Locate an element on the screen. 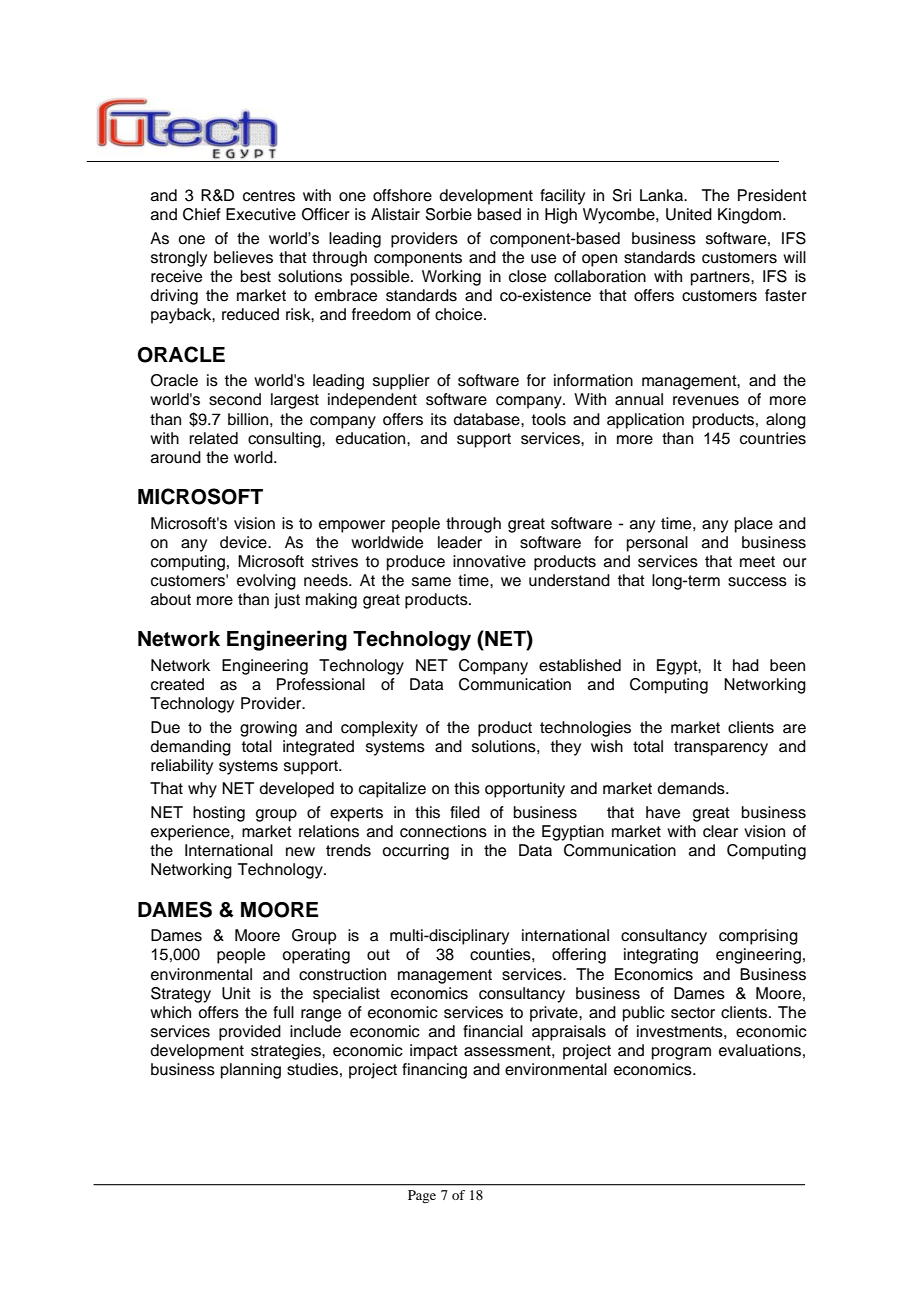 This screenshot has height=1308, width=924. connections is located at coordinates (443, 831).
